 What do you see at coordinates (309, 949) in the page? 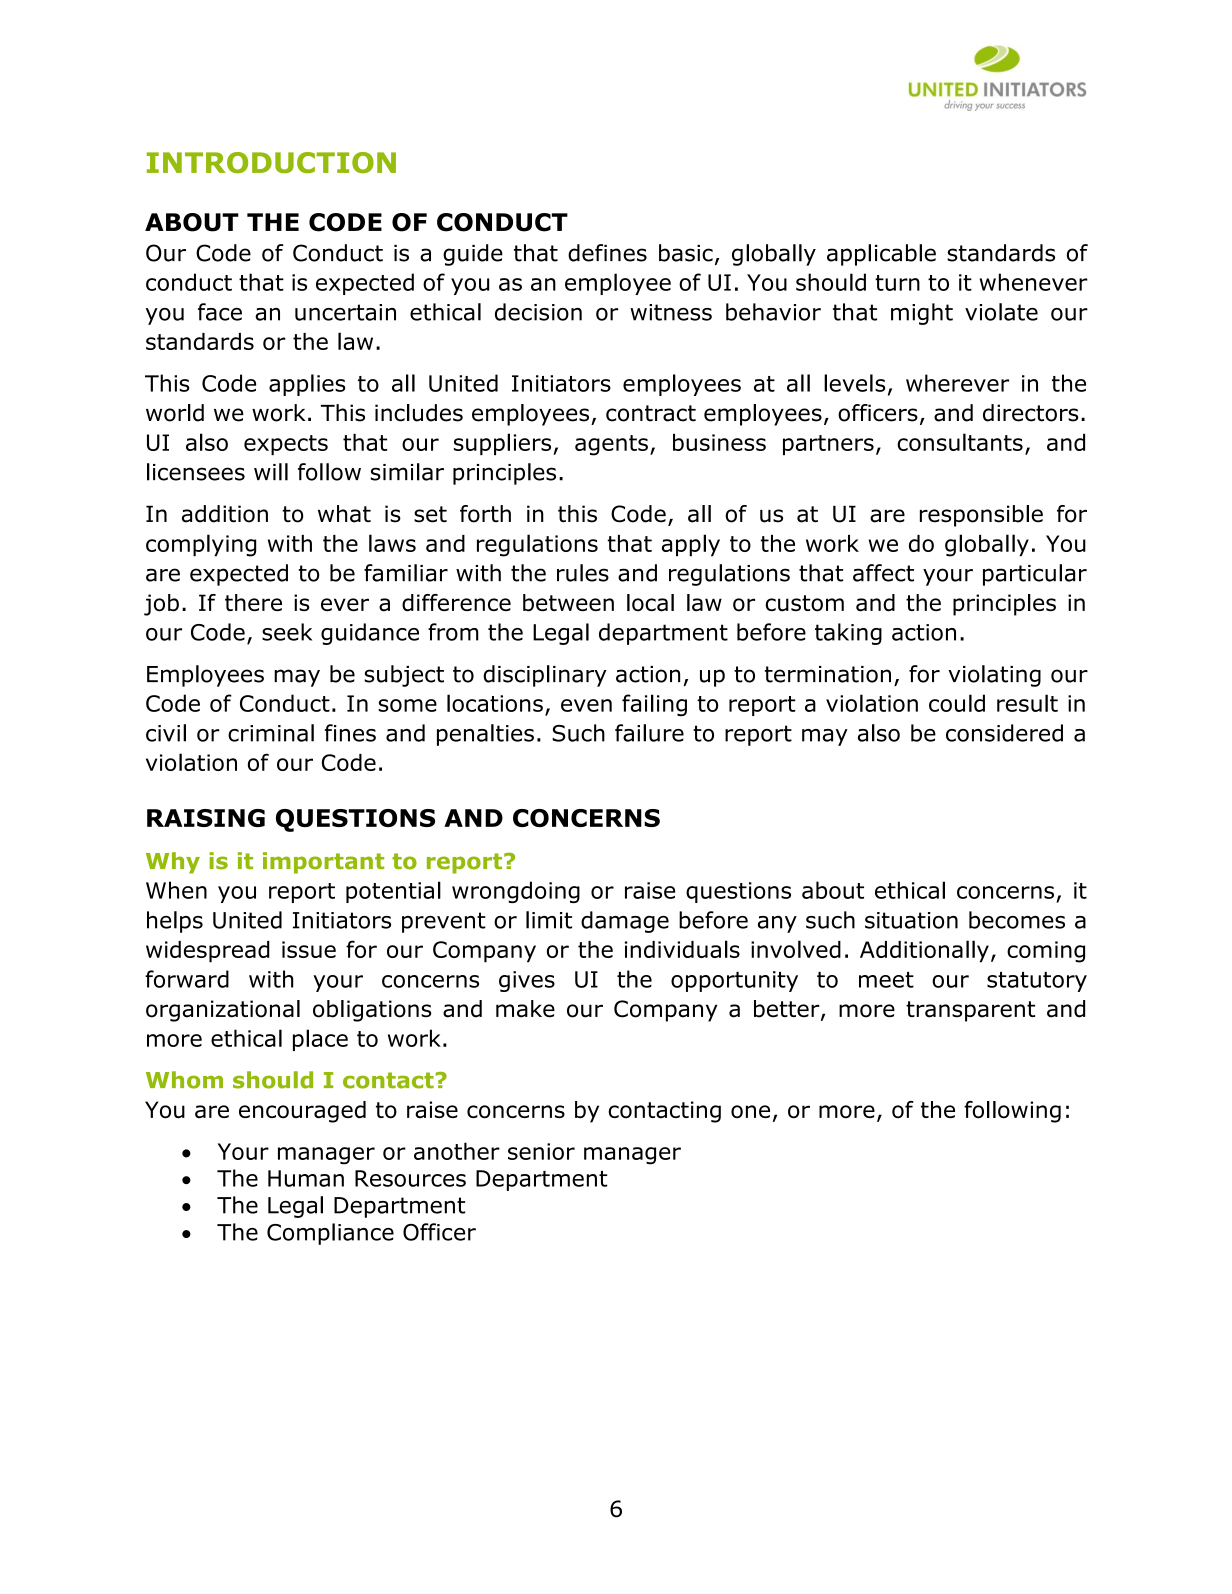
I see `issue` at bounding box center [309, 949].
